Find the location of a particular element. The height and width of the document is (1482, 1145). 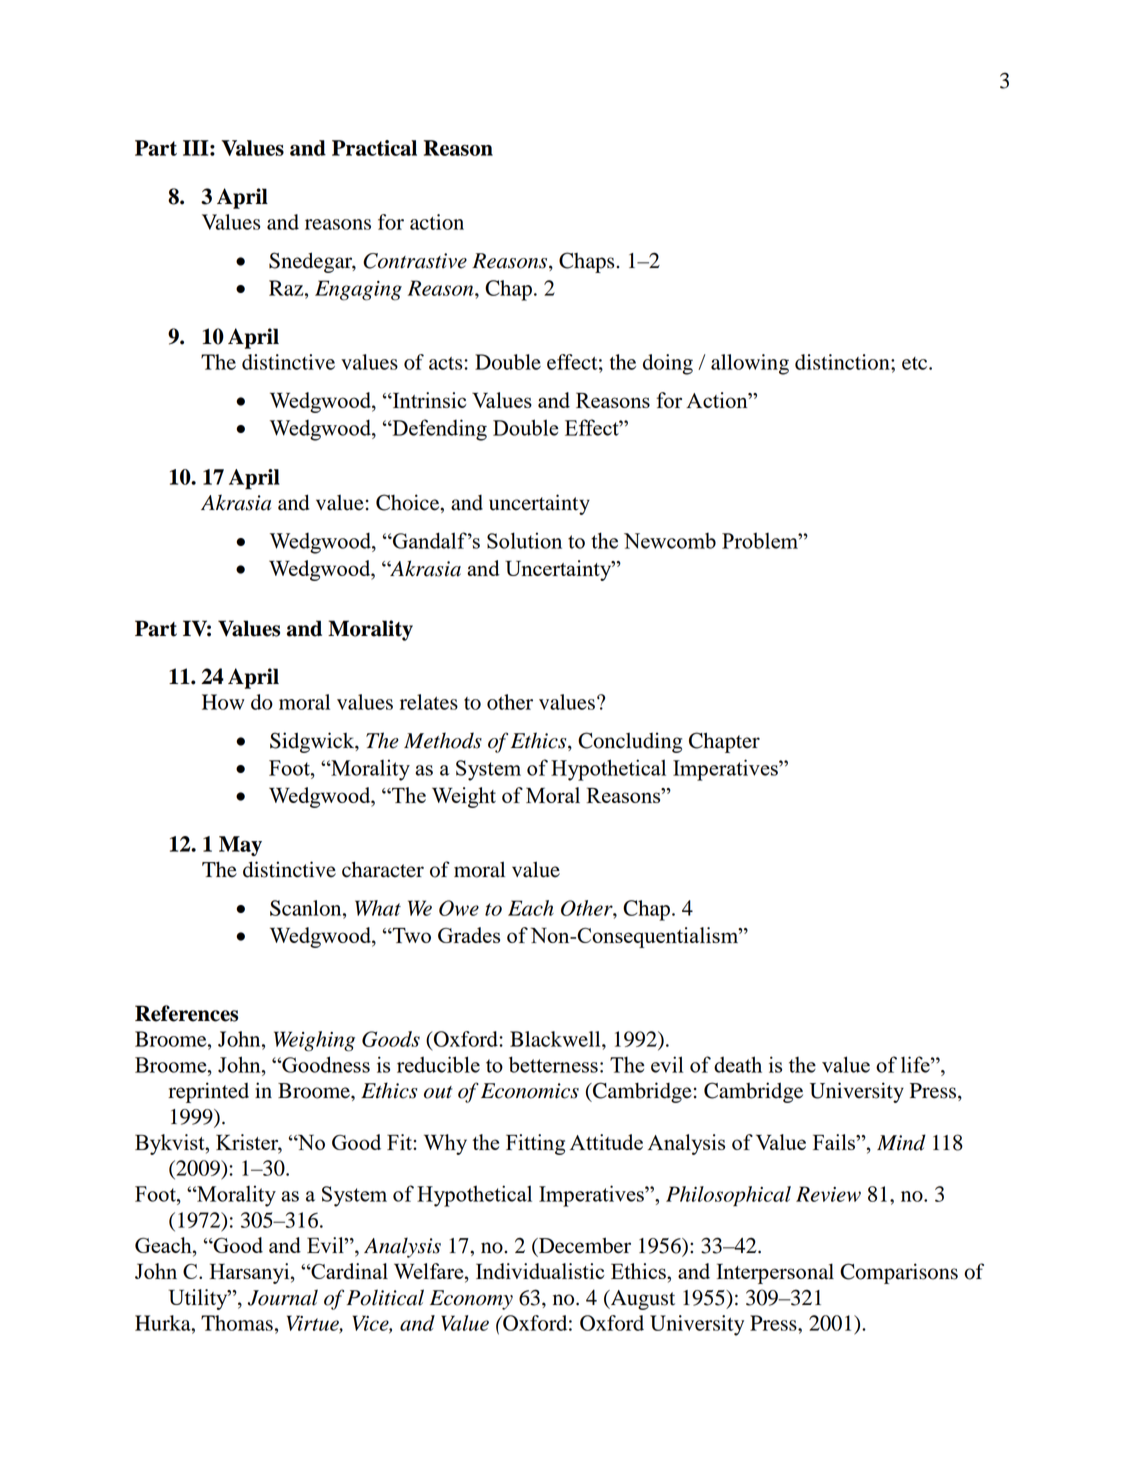

Solution is located at coordinates (524, 540).
